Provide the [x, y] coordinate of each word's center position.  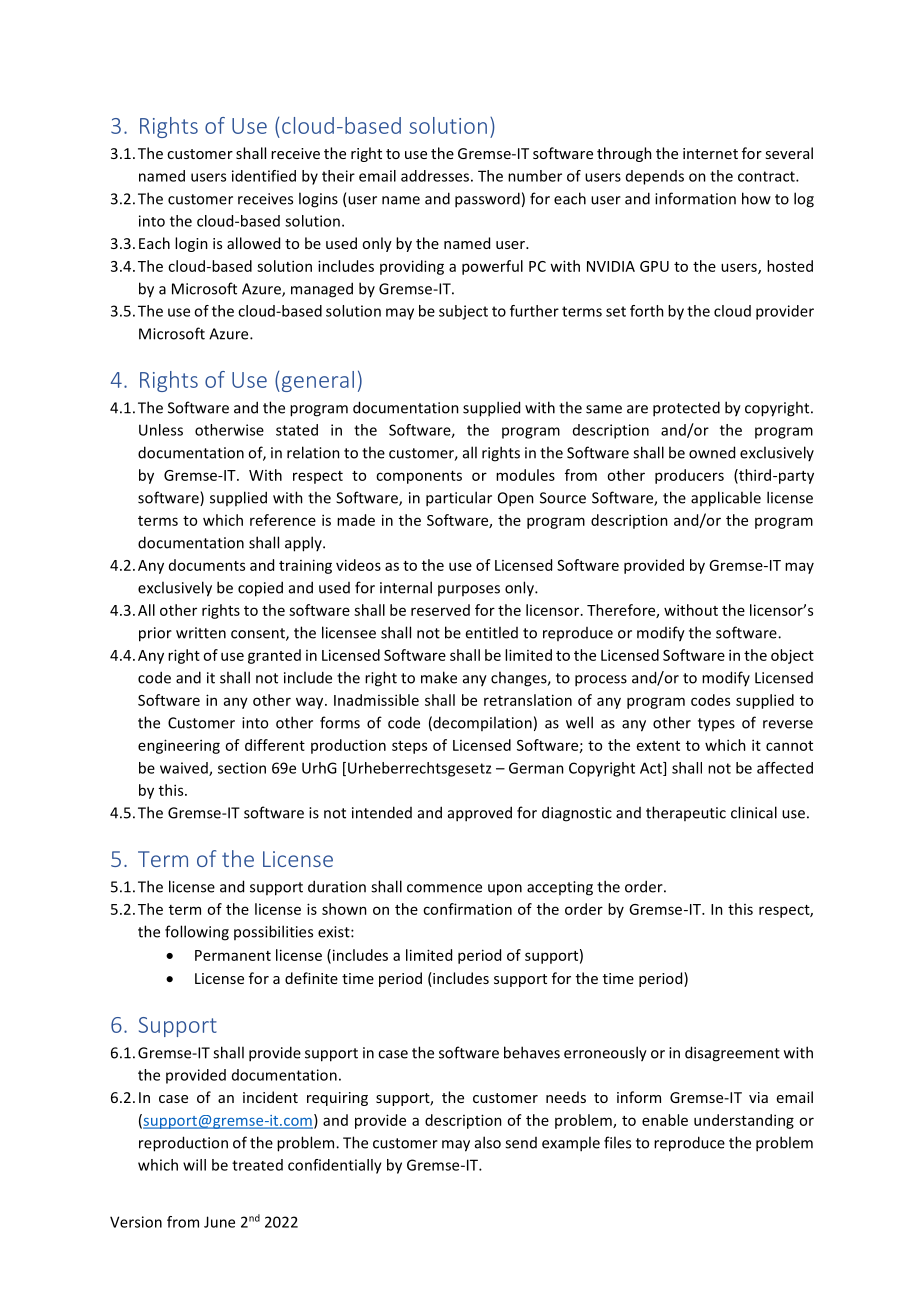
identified [264, 176]
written [201, 633]
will [194, 1165]
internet [710, 153]
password [487, 200]
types [716, 725]
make [439, 677]
